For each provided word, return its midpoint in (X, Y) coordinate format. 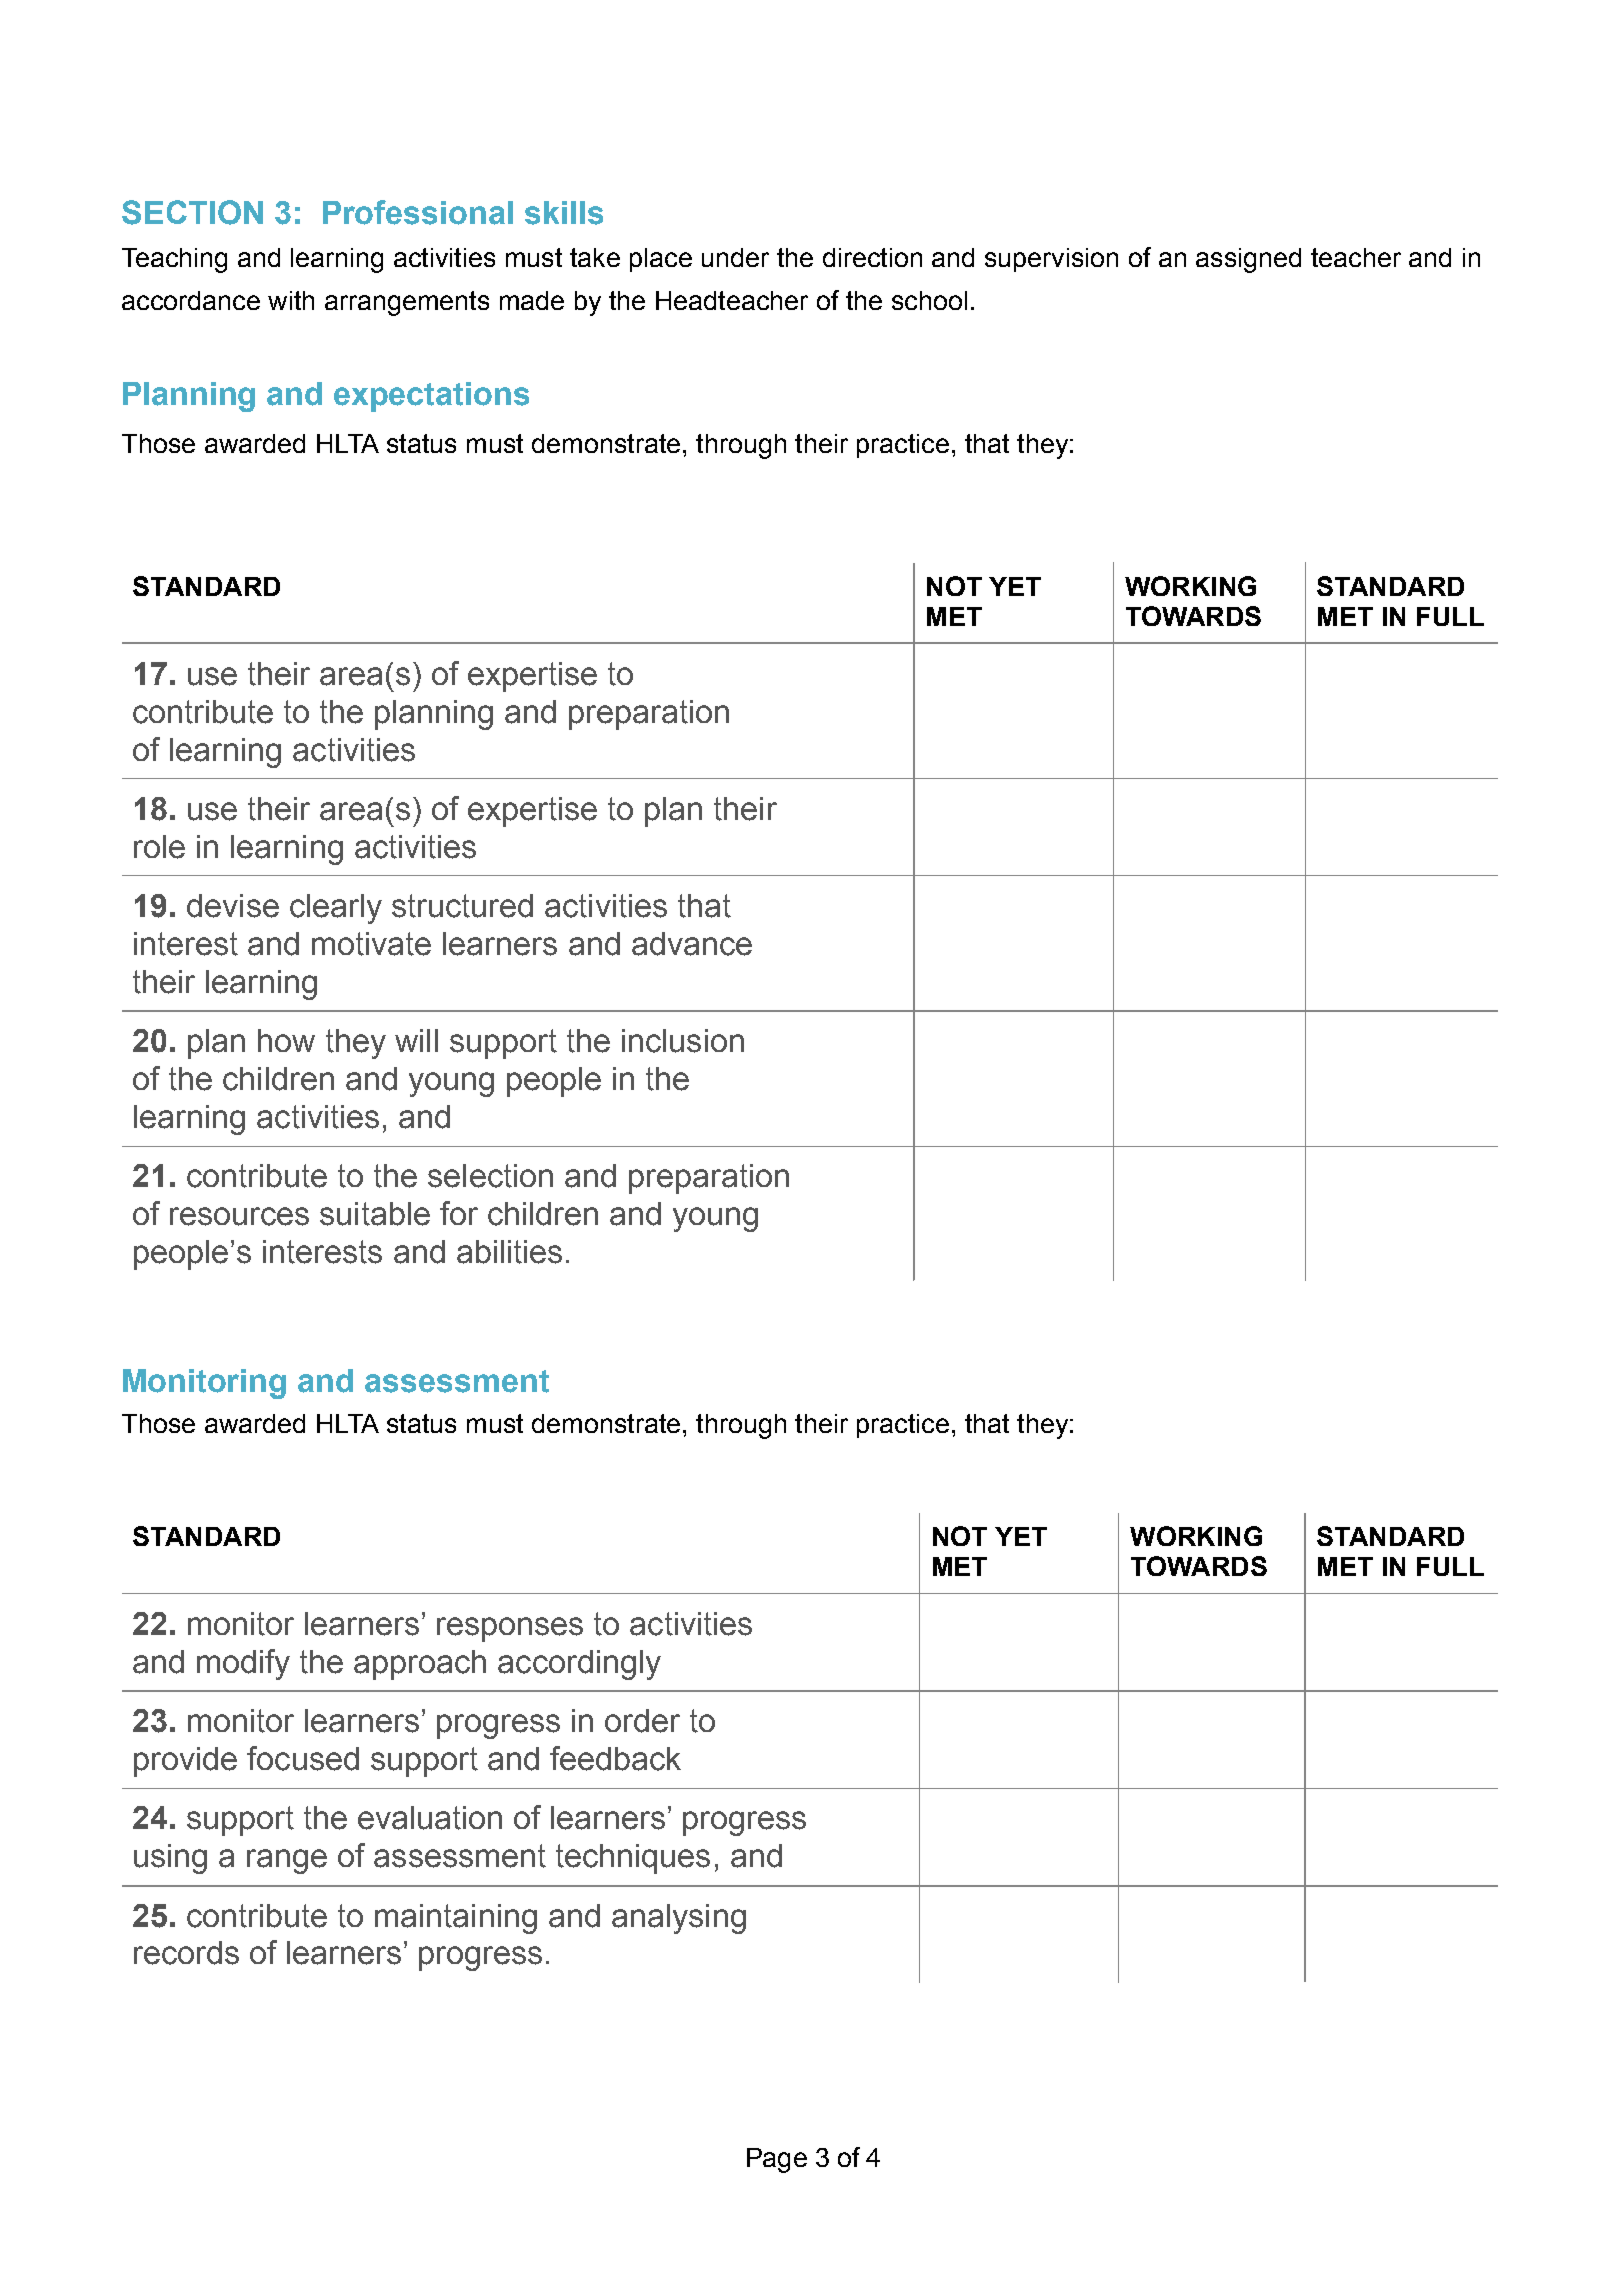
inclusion (683, 1041)
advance (692, 944)
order (642, 1721)
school (929, 300)
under (735, 257)
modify (243, 1664)
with (291, 300)
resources (239, 1216)
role (159, 847)
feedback (615, 1758)
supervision (1051, 260)
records (186, 1953)
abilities (509, 1252)
